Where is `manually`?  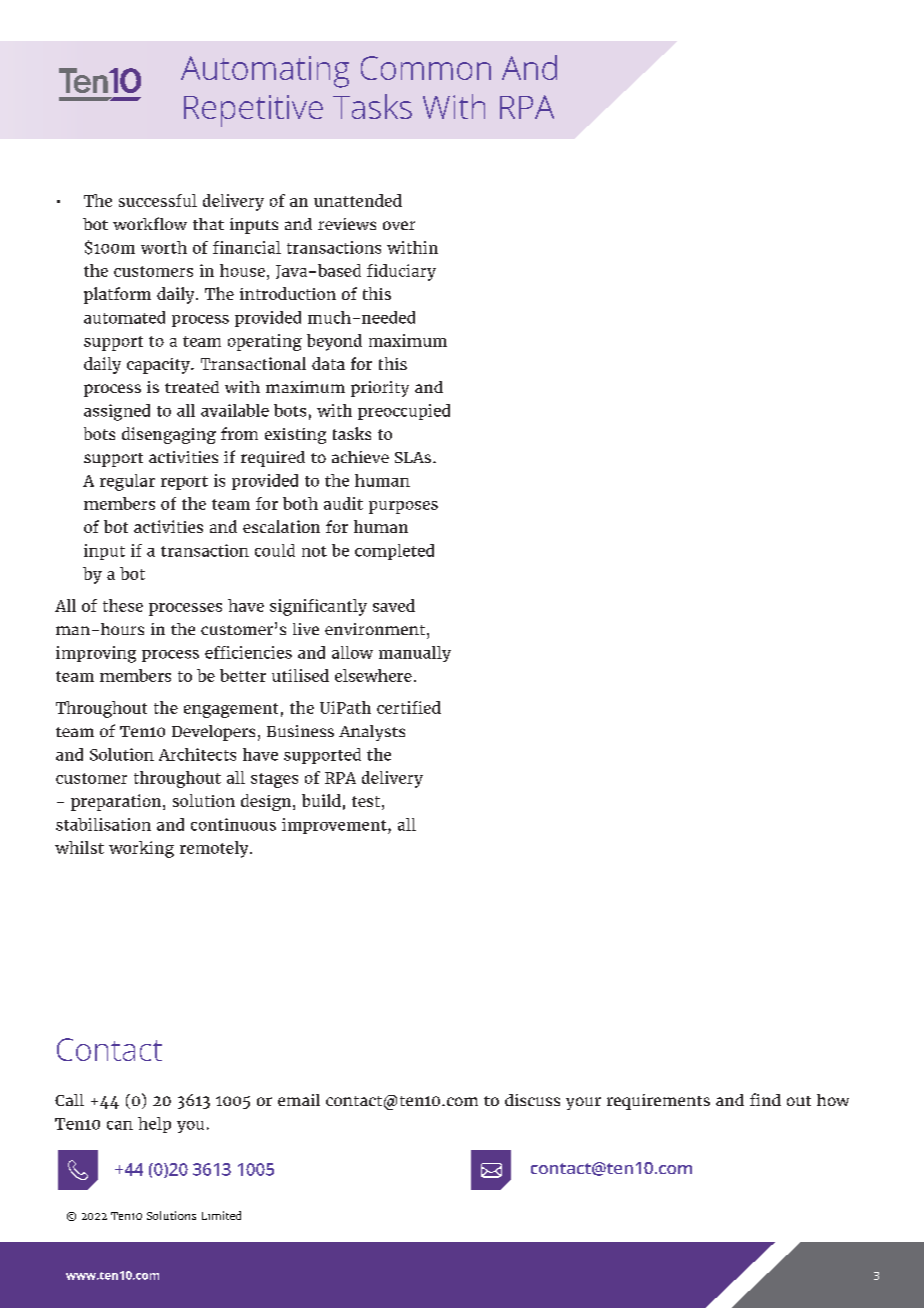 manually is located at coordinates (415, 654).
